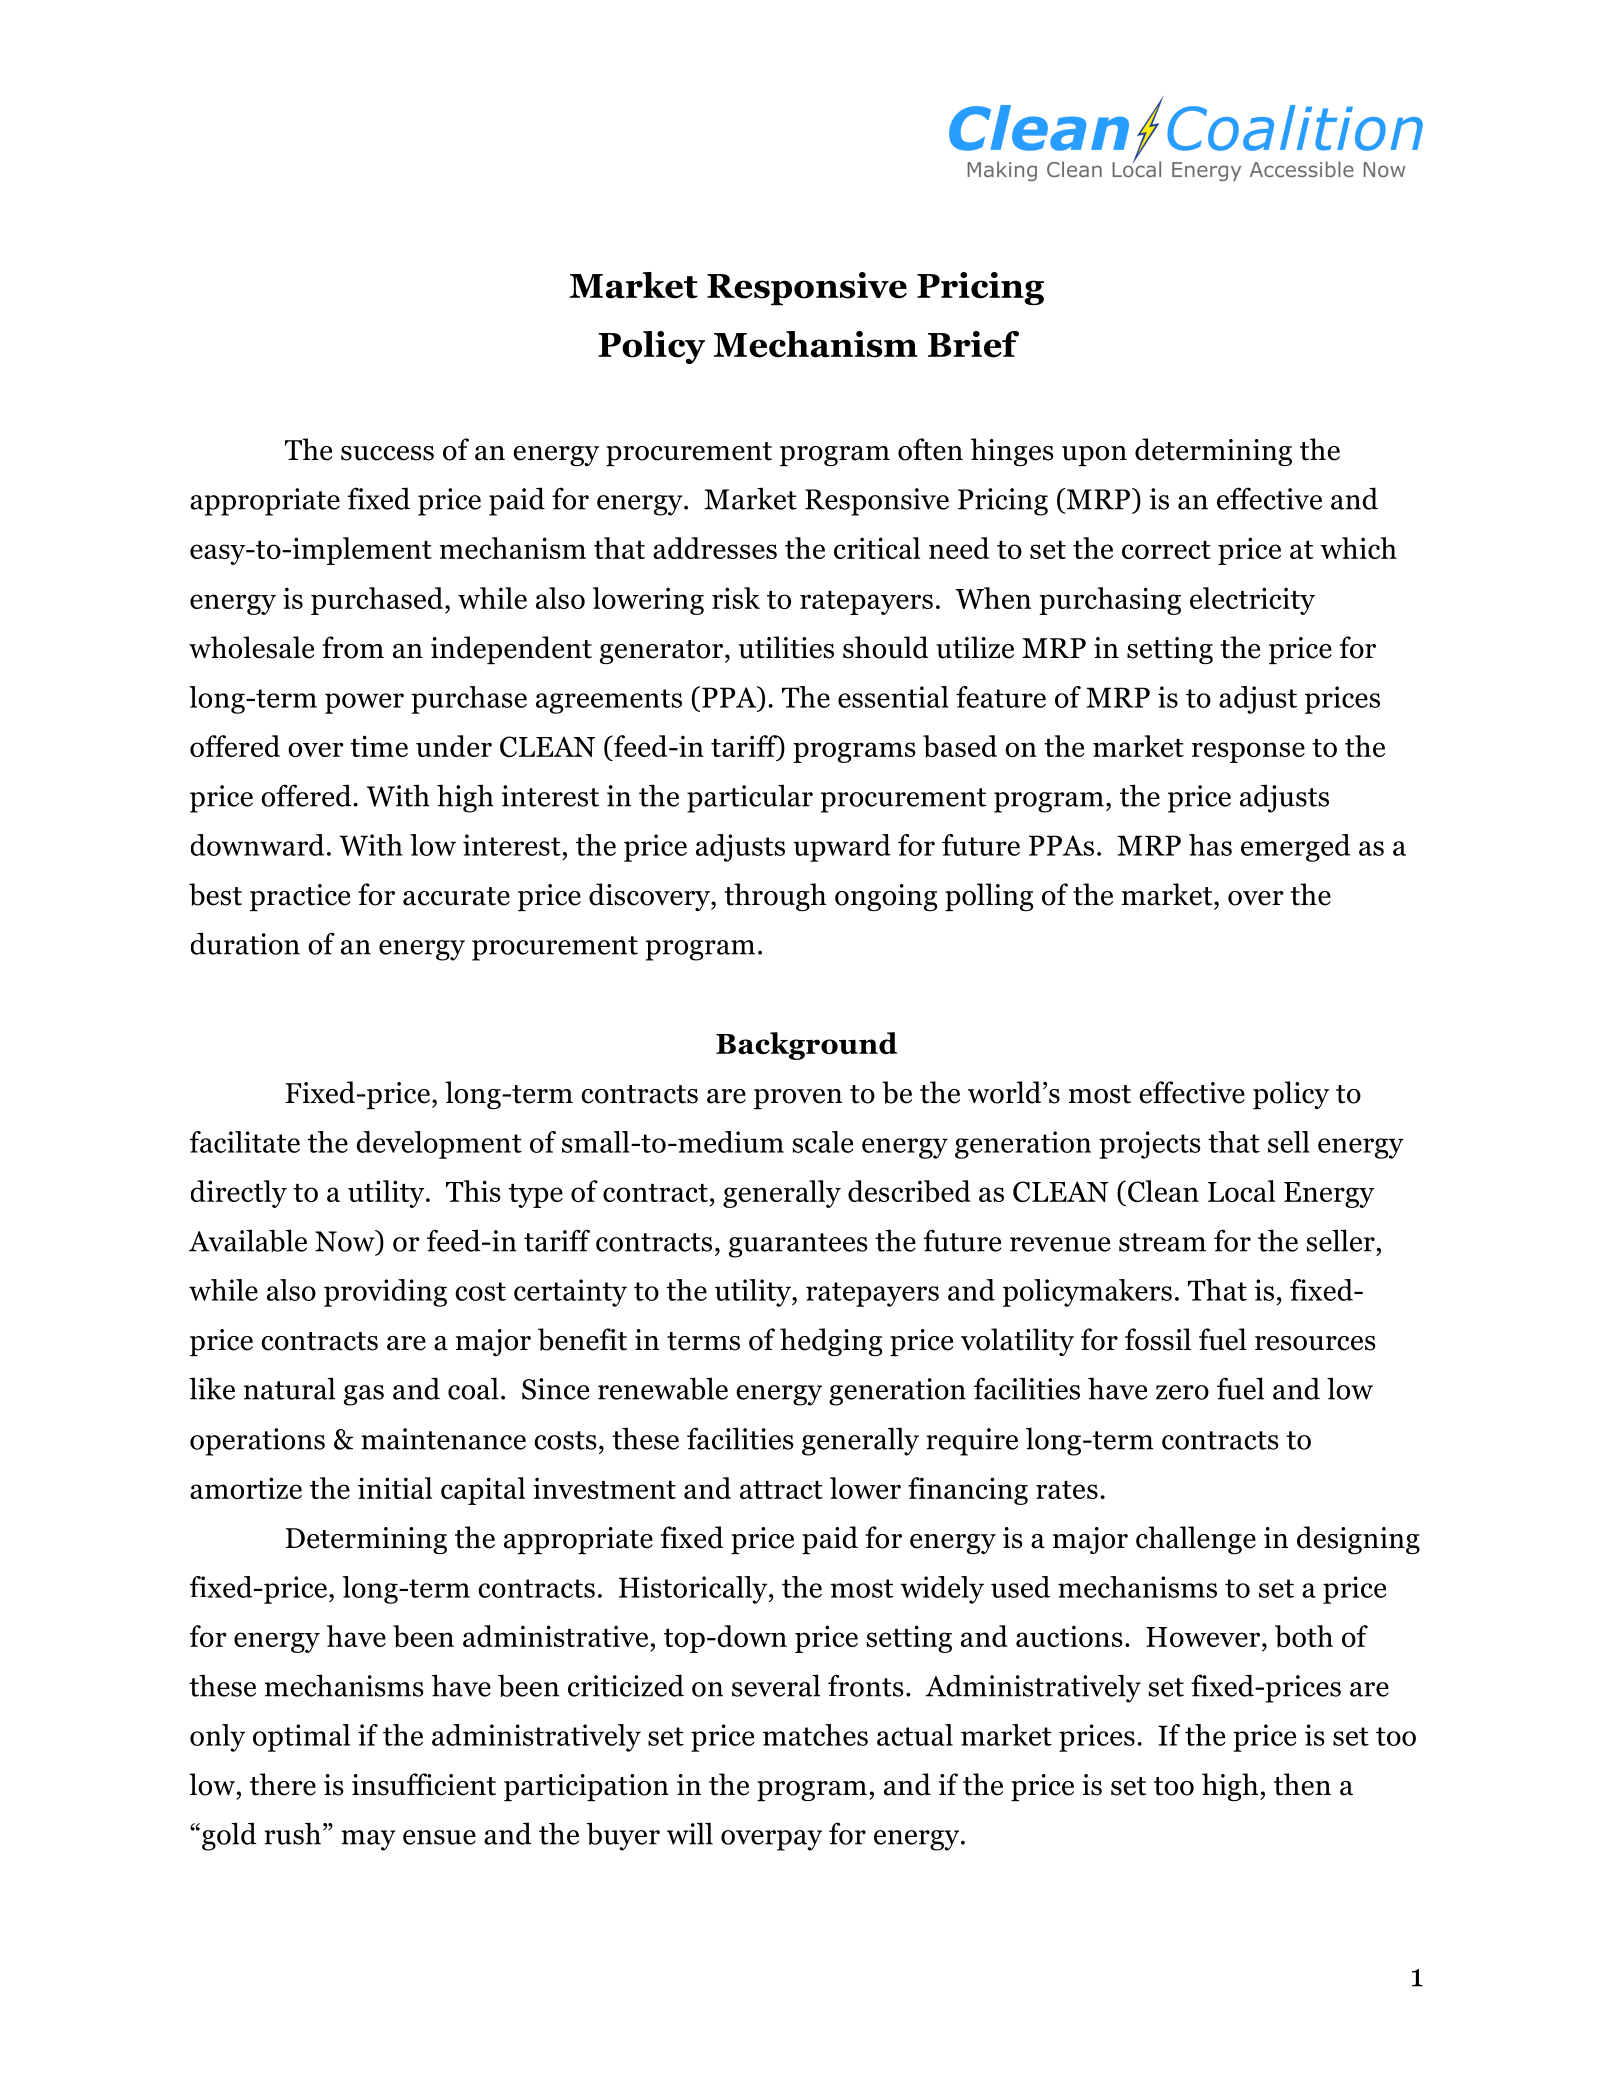  Describe the element at coordinates (831, 1342) in the page. I see `hedging` at that location.
